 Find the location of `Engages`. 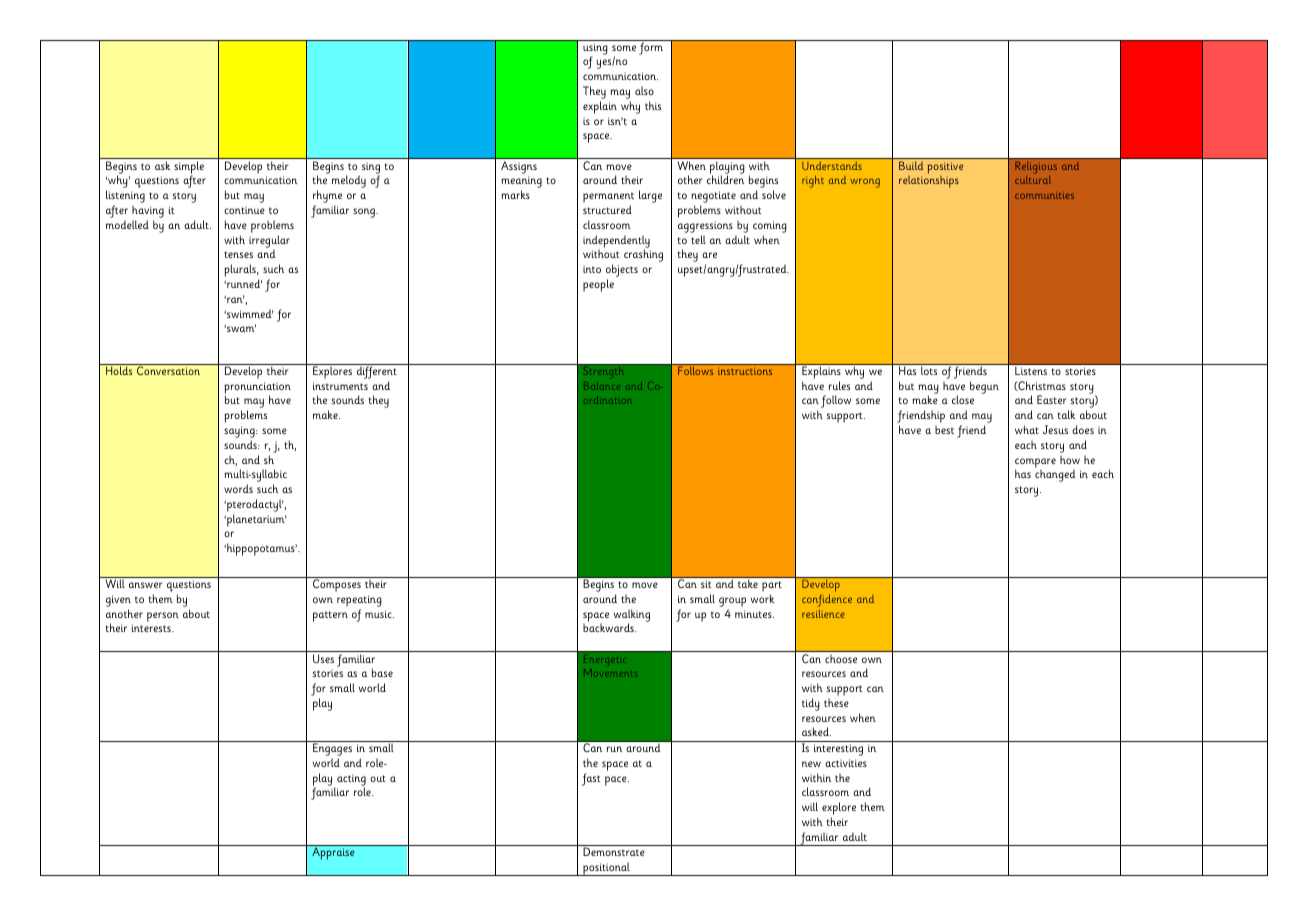

Engages is located at coordinates (332, 748).
